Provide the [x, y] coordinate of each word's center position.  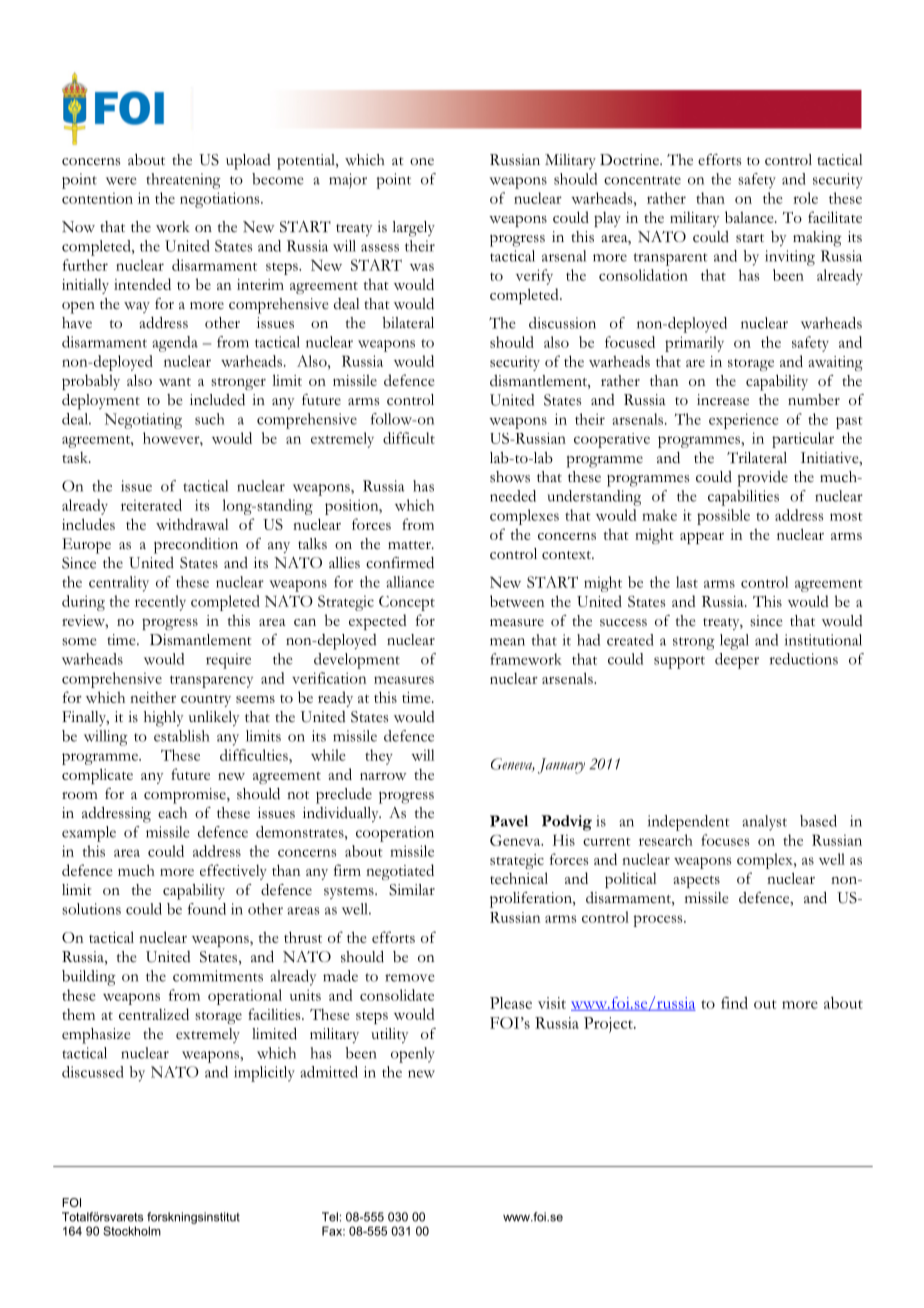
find [734, 1003]
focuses [725, 840]
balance [750, 217]
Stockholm [132, 1231]
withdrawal [192, 524]
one [422, 162]
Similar [412, 890]
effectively [233, 872]
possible [723, 517]
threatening [183, 181]
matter [410, 545]
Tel [330, 1217]
